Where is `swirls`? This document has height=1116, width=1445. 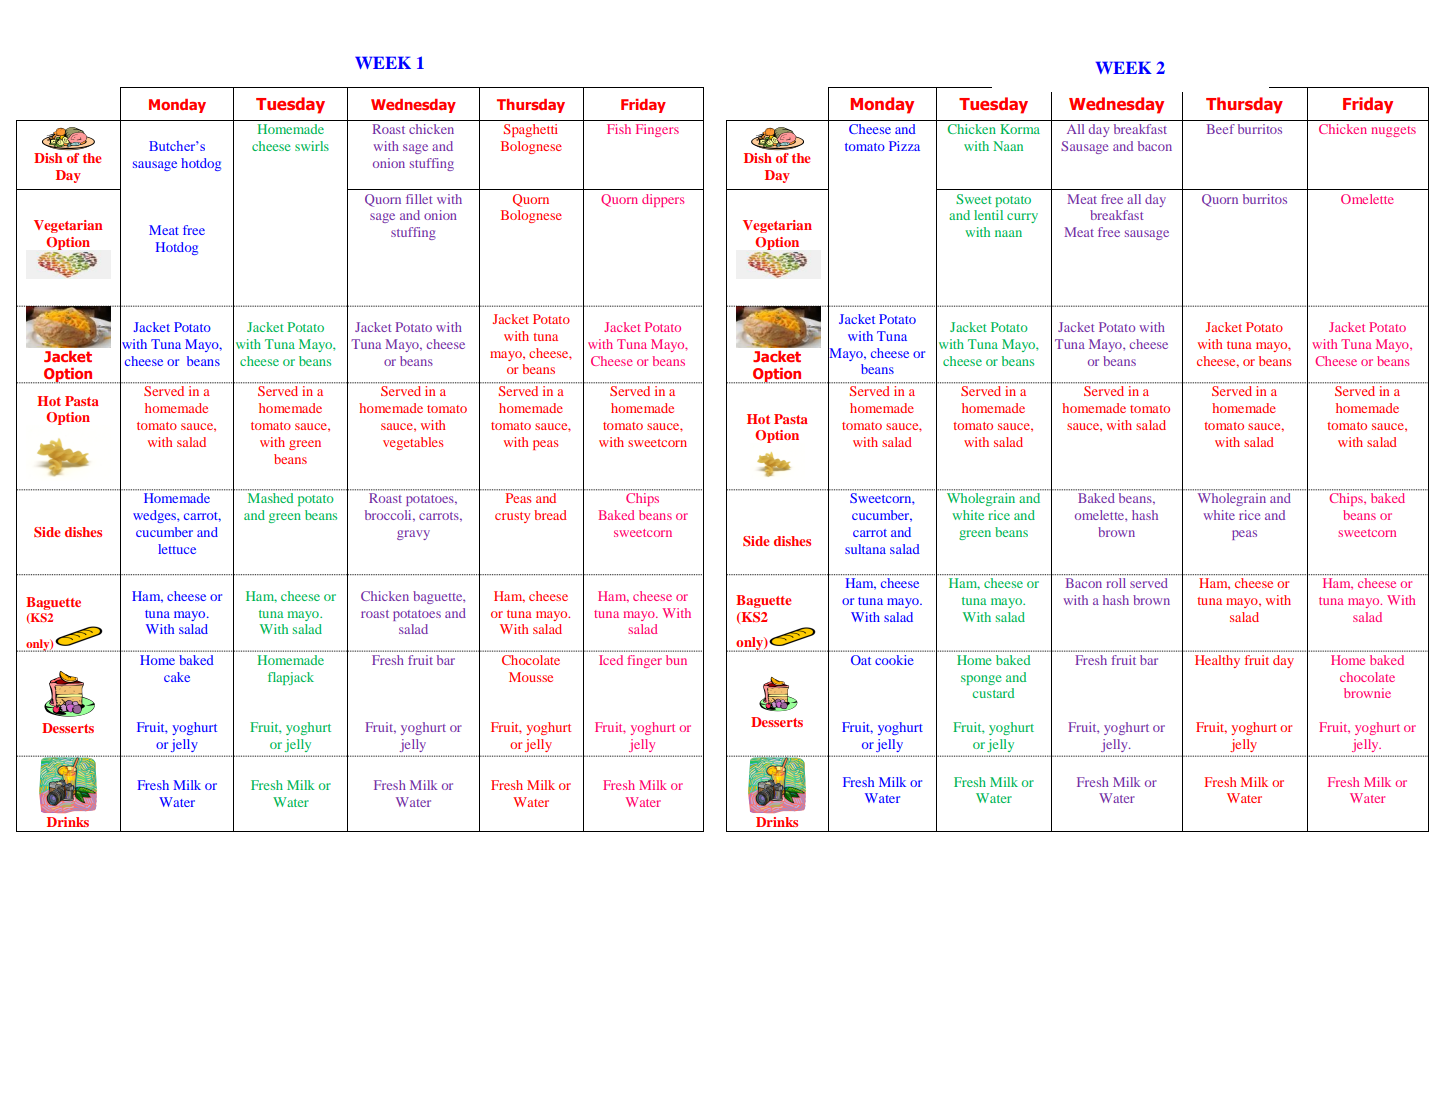 swirls is located at coordinates (312, 146).
